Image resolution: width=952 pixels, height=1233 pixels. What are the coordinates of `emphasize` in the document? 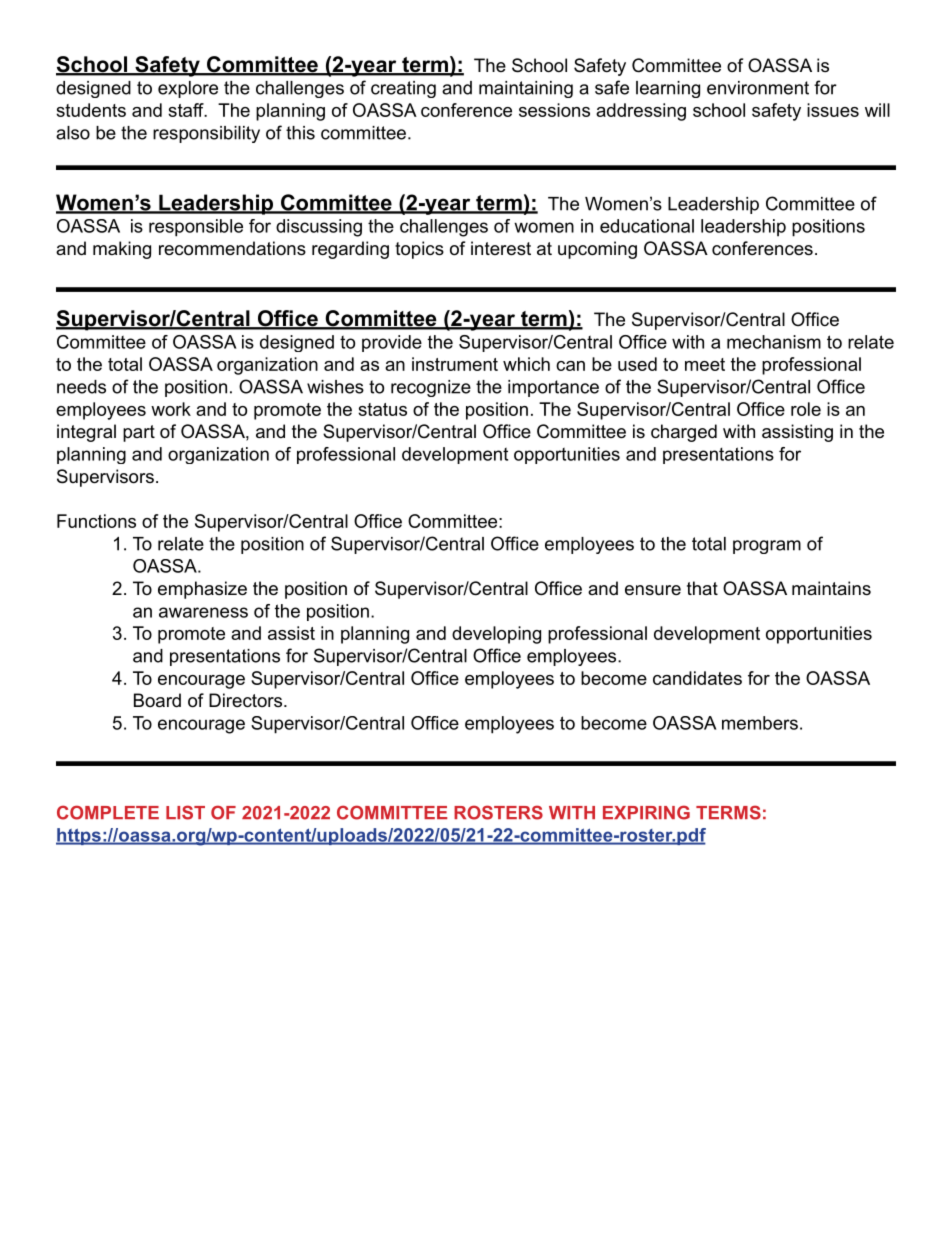 It's located at (202, 590).
